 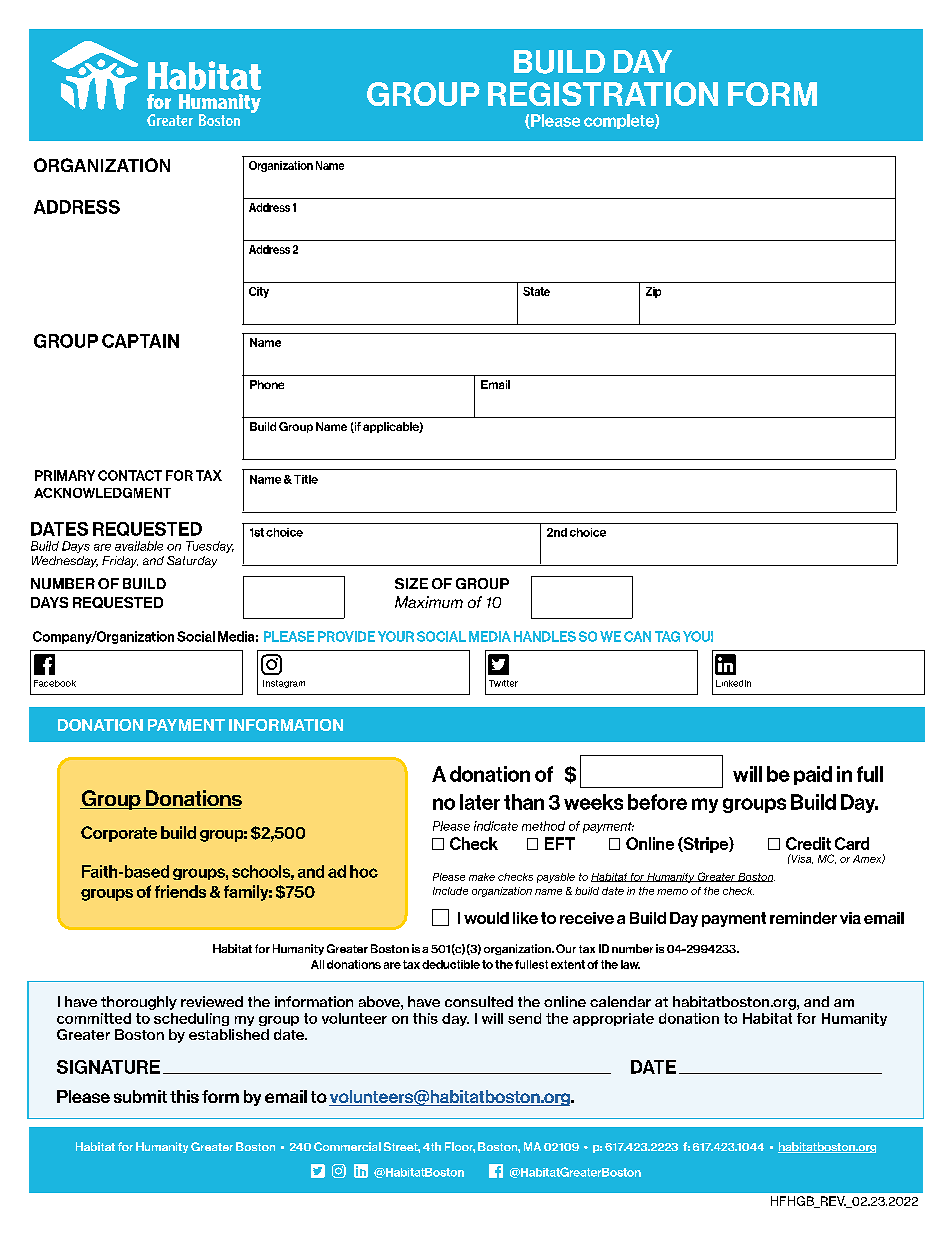 What do you see at coordinates (140, 1096) in the image?
I see `submit` at bounding box center [140, 1096].
